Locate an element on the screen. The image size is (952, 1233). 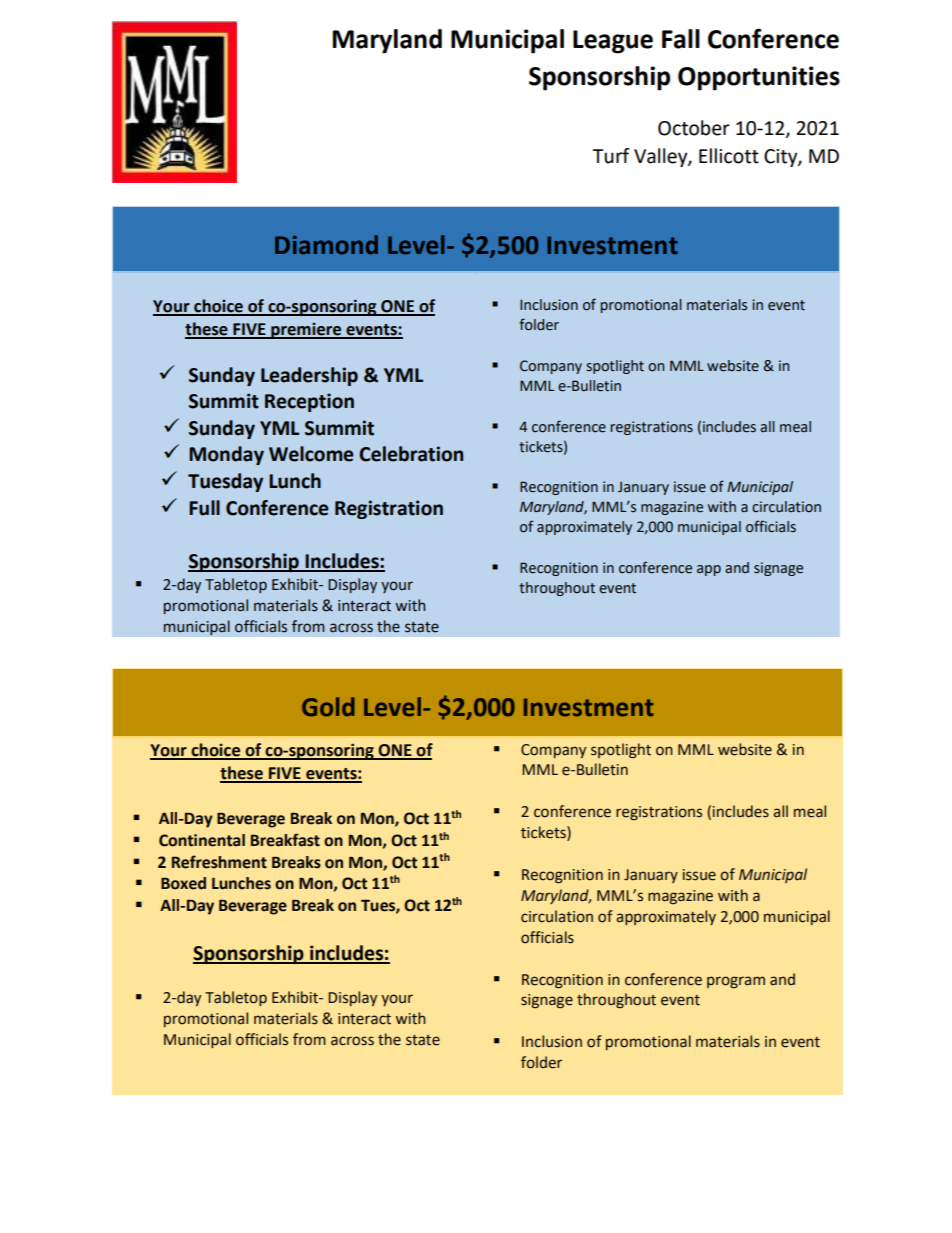
Monday is located at coordinates (226, 455).
